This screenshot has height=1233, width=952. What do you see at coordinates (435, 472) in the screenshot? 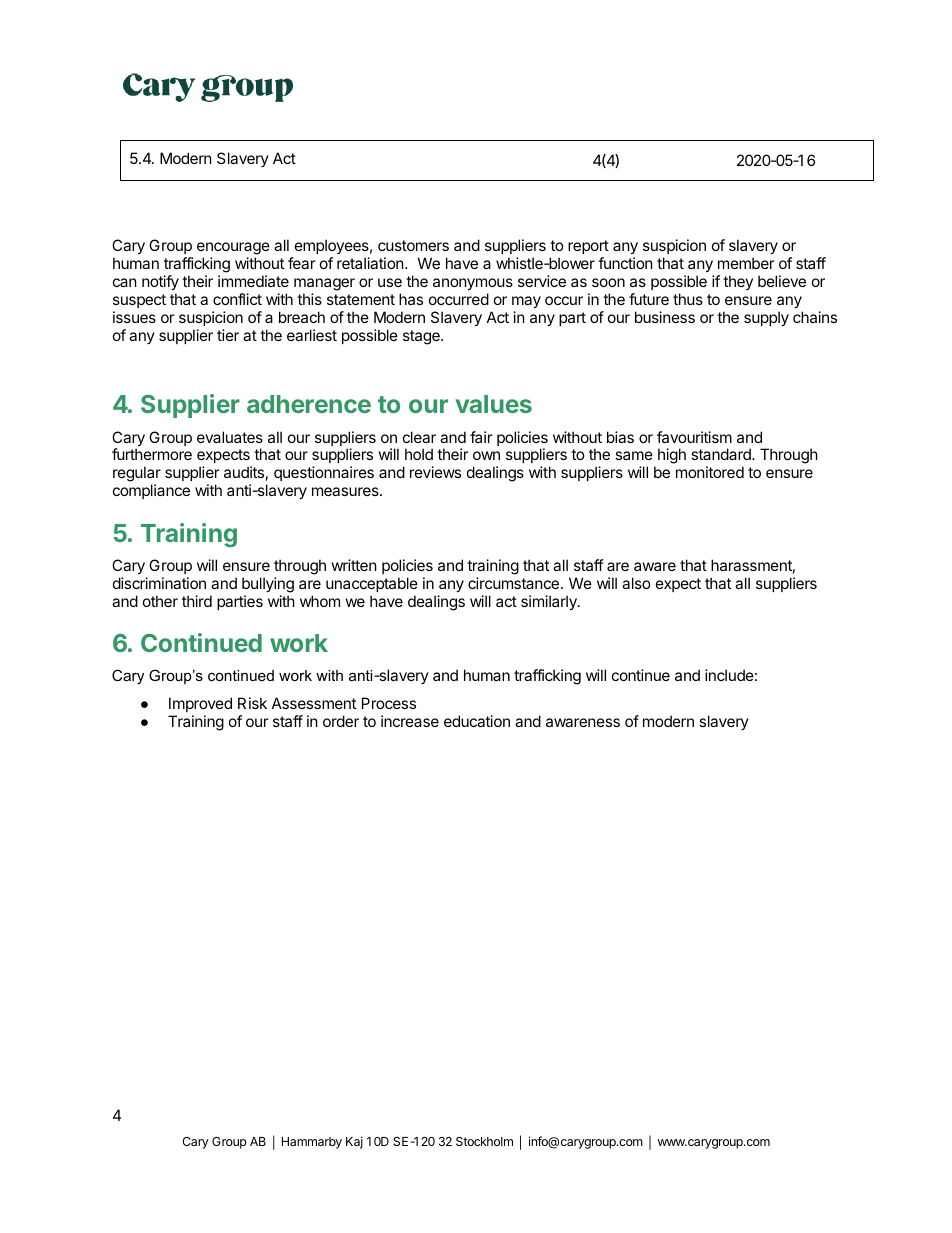
I see `reviews` at bounding box center [435, 472].
